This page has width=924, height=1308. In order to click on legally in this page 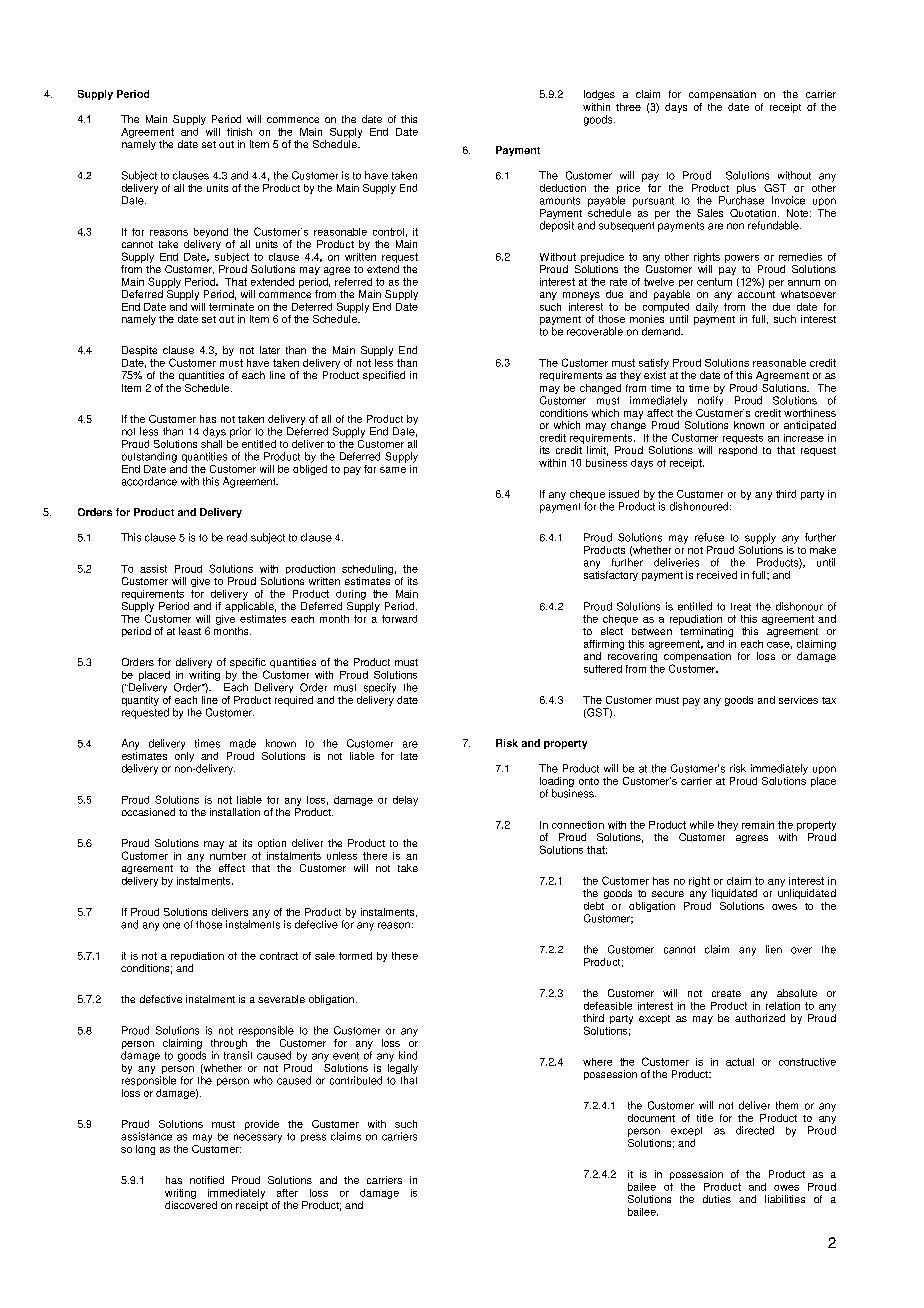, I will do `click(403, 1069)`.
